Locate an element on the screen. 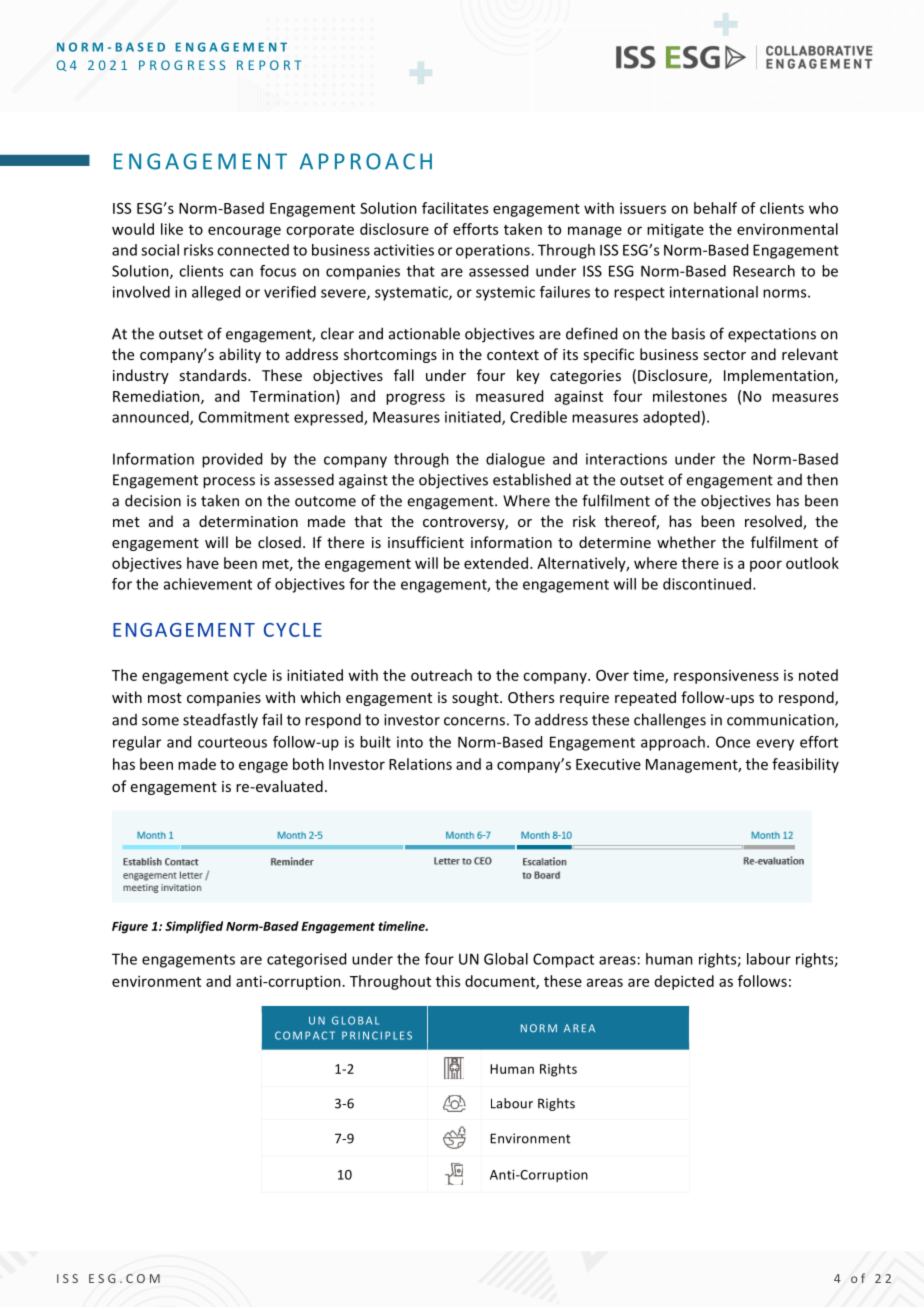  behalf is located at coordinates (715, 208).
